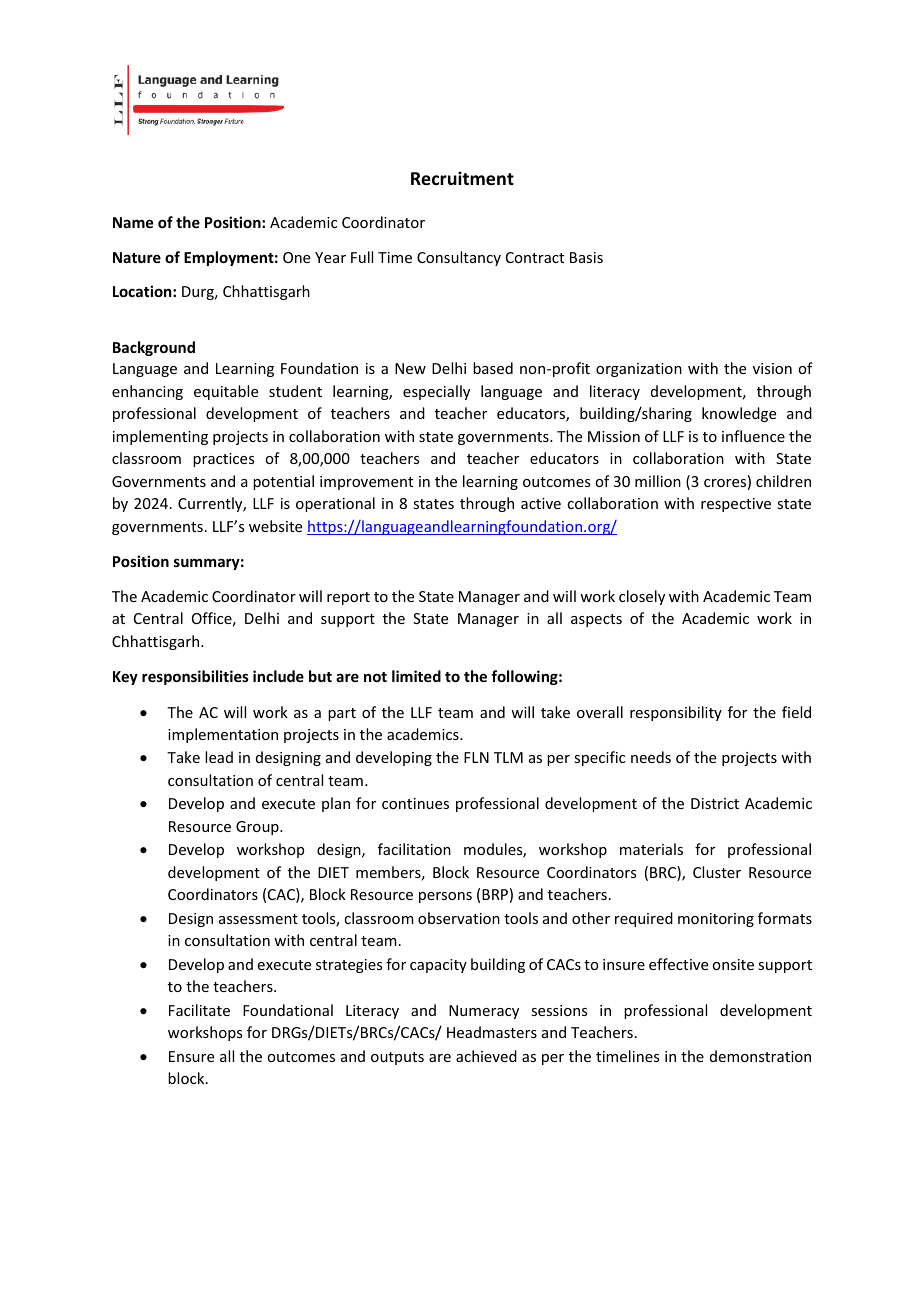 This image has width=924, height=1308. Describe the element at coordinates (642, 597) in the image. I see `closely` at that location.
